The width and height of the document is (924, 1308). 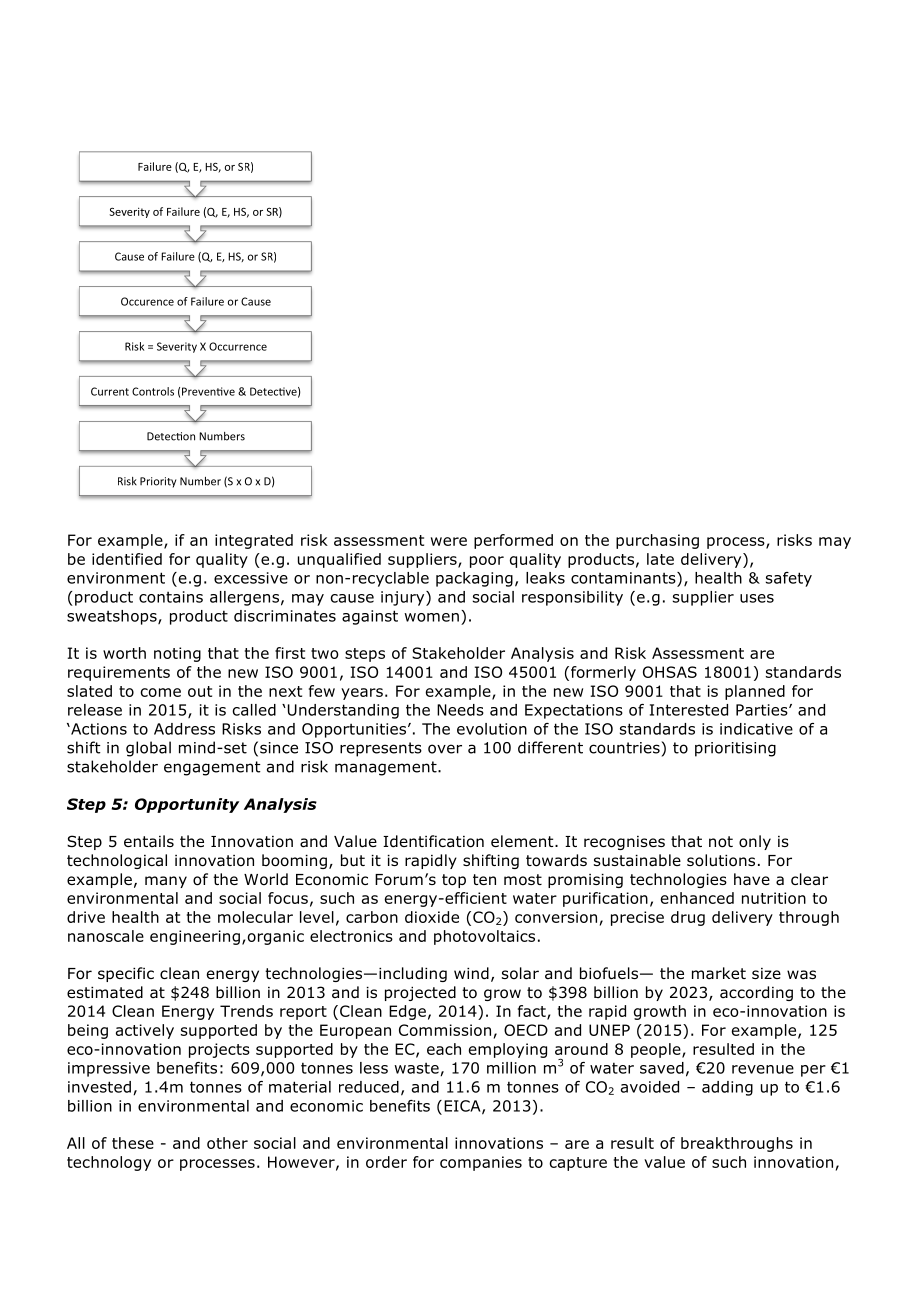 I want to click on over, so click(x=445, y=749).
